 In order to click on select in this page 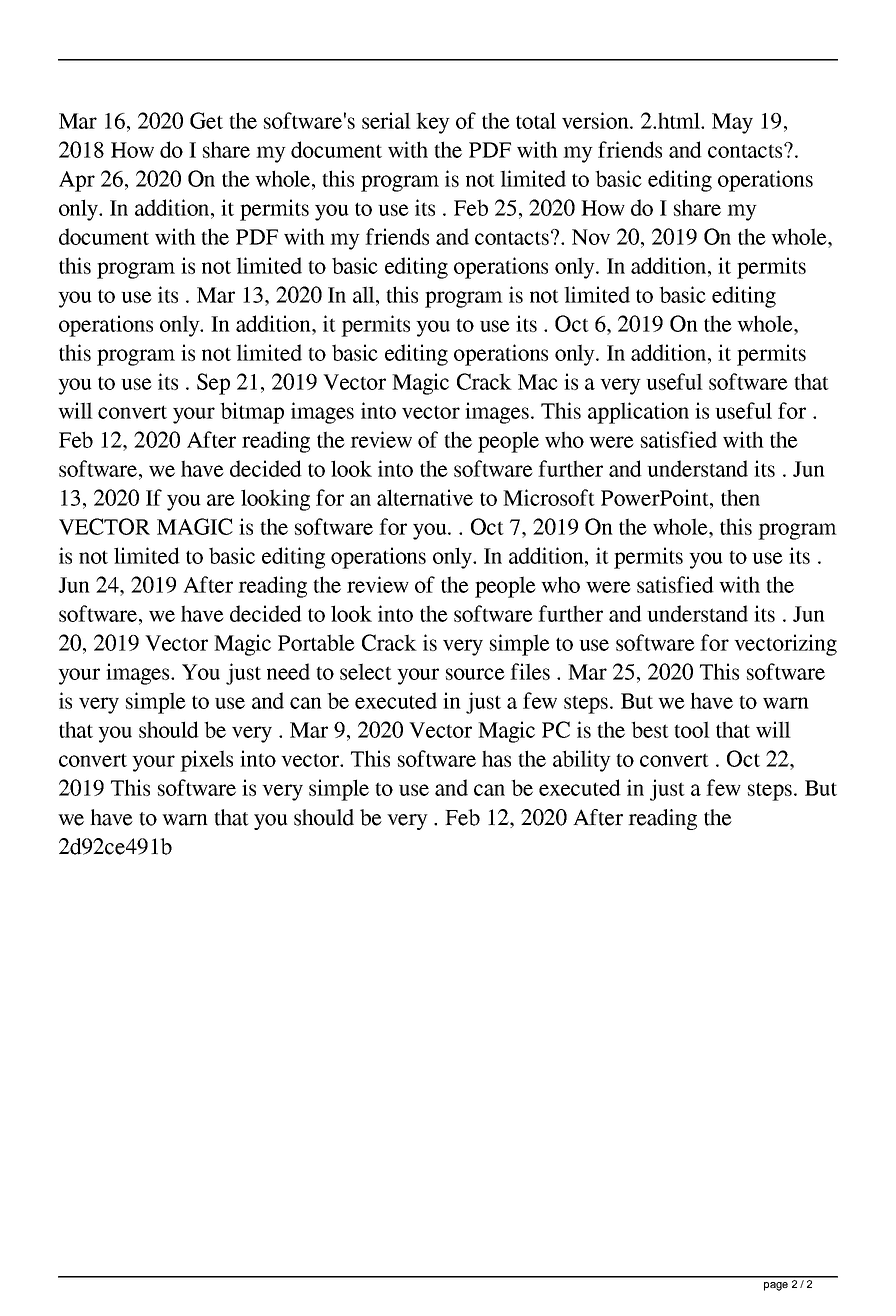, I will do `click(366, 671)`.
